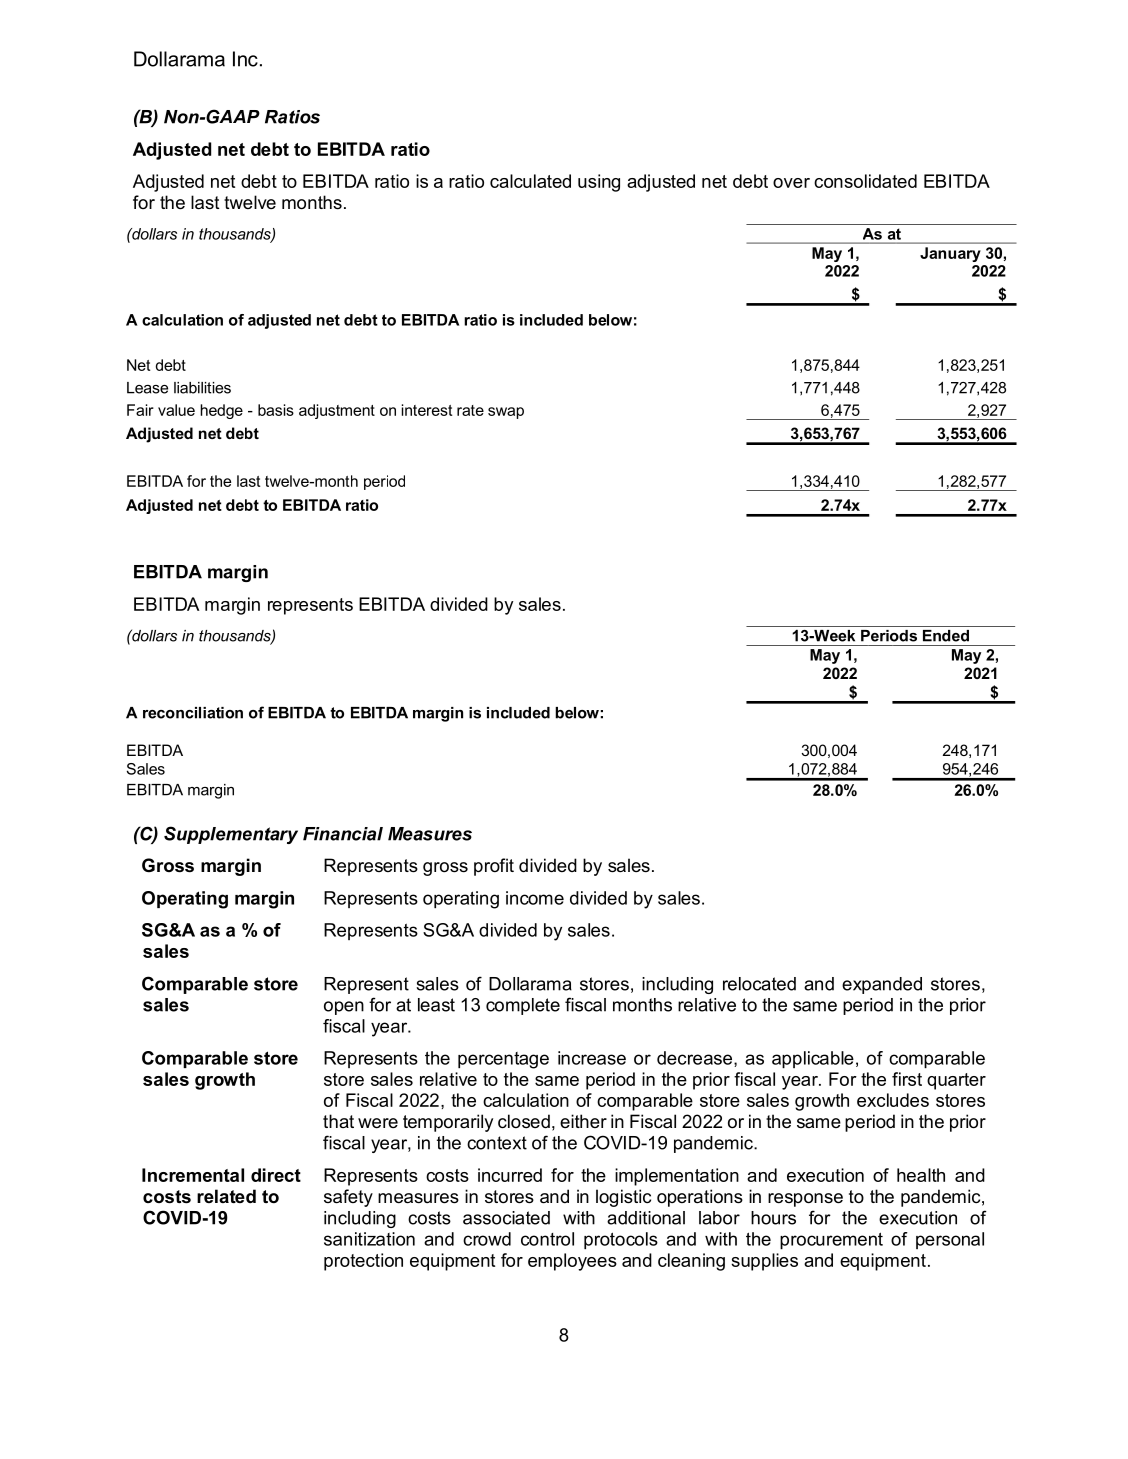  Describe the element at coordinates (193, 713) in the screenshot. I see `reconciliation` at that location.
